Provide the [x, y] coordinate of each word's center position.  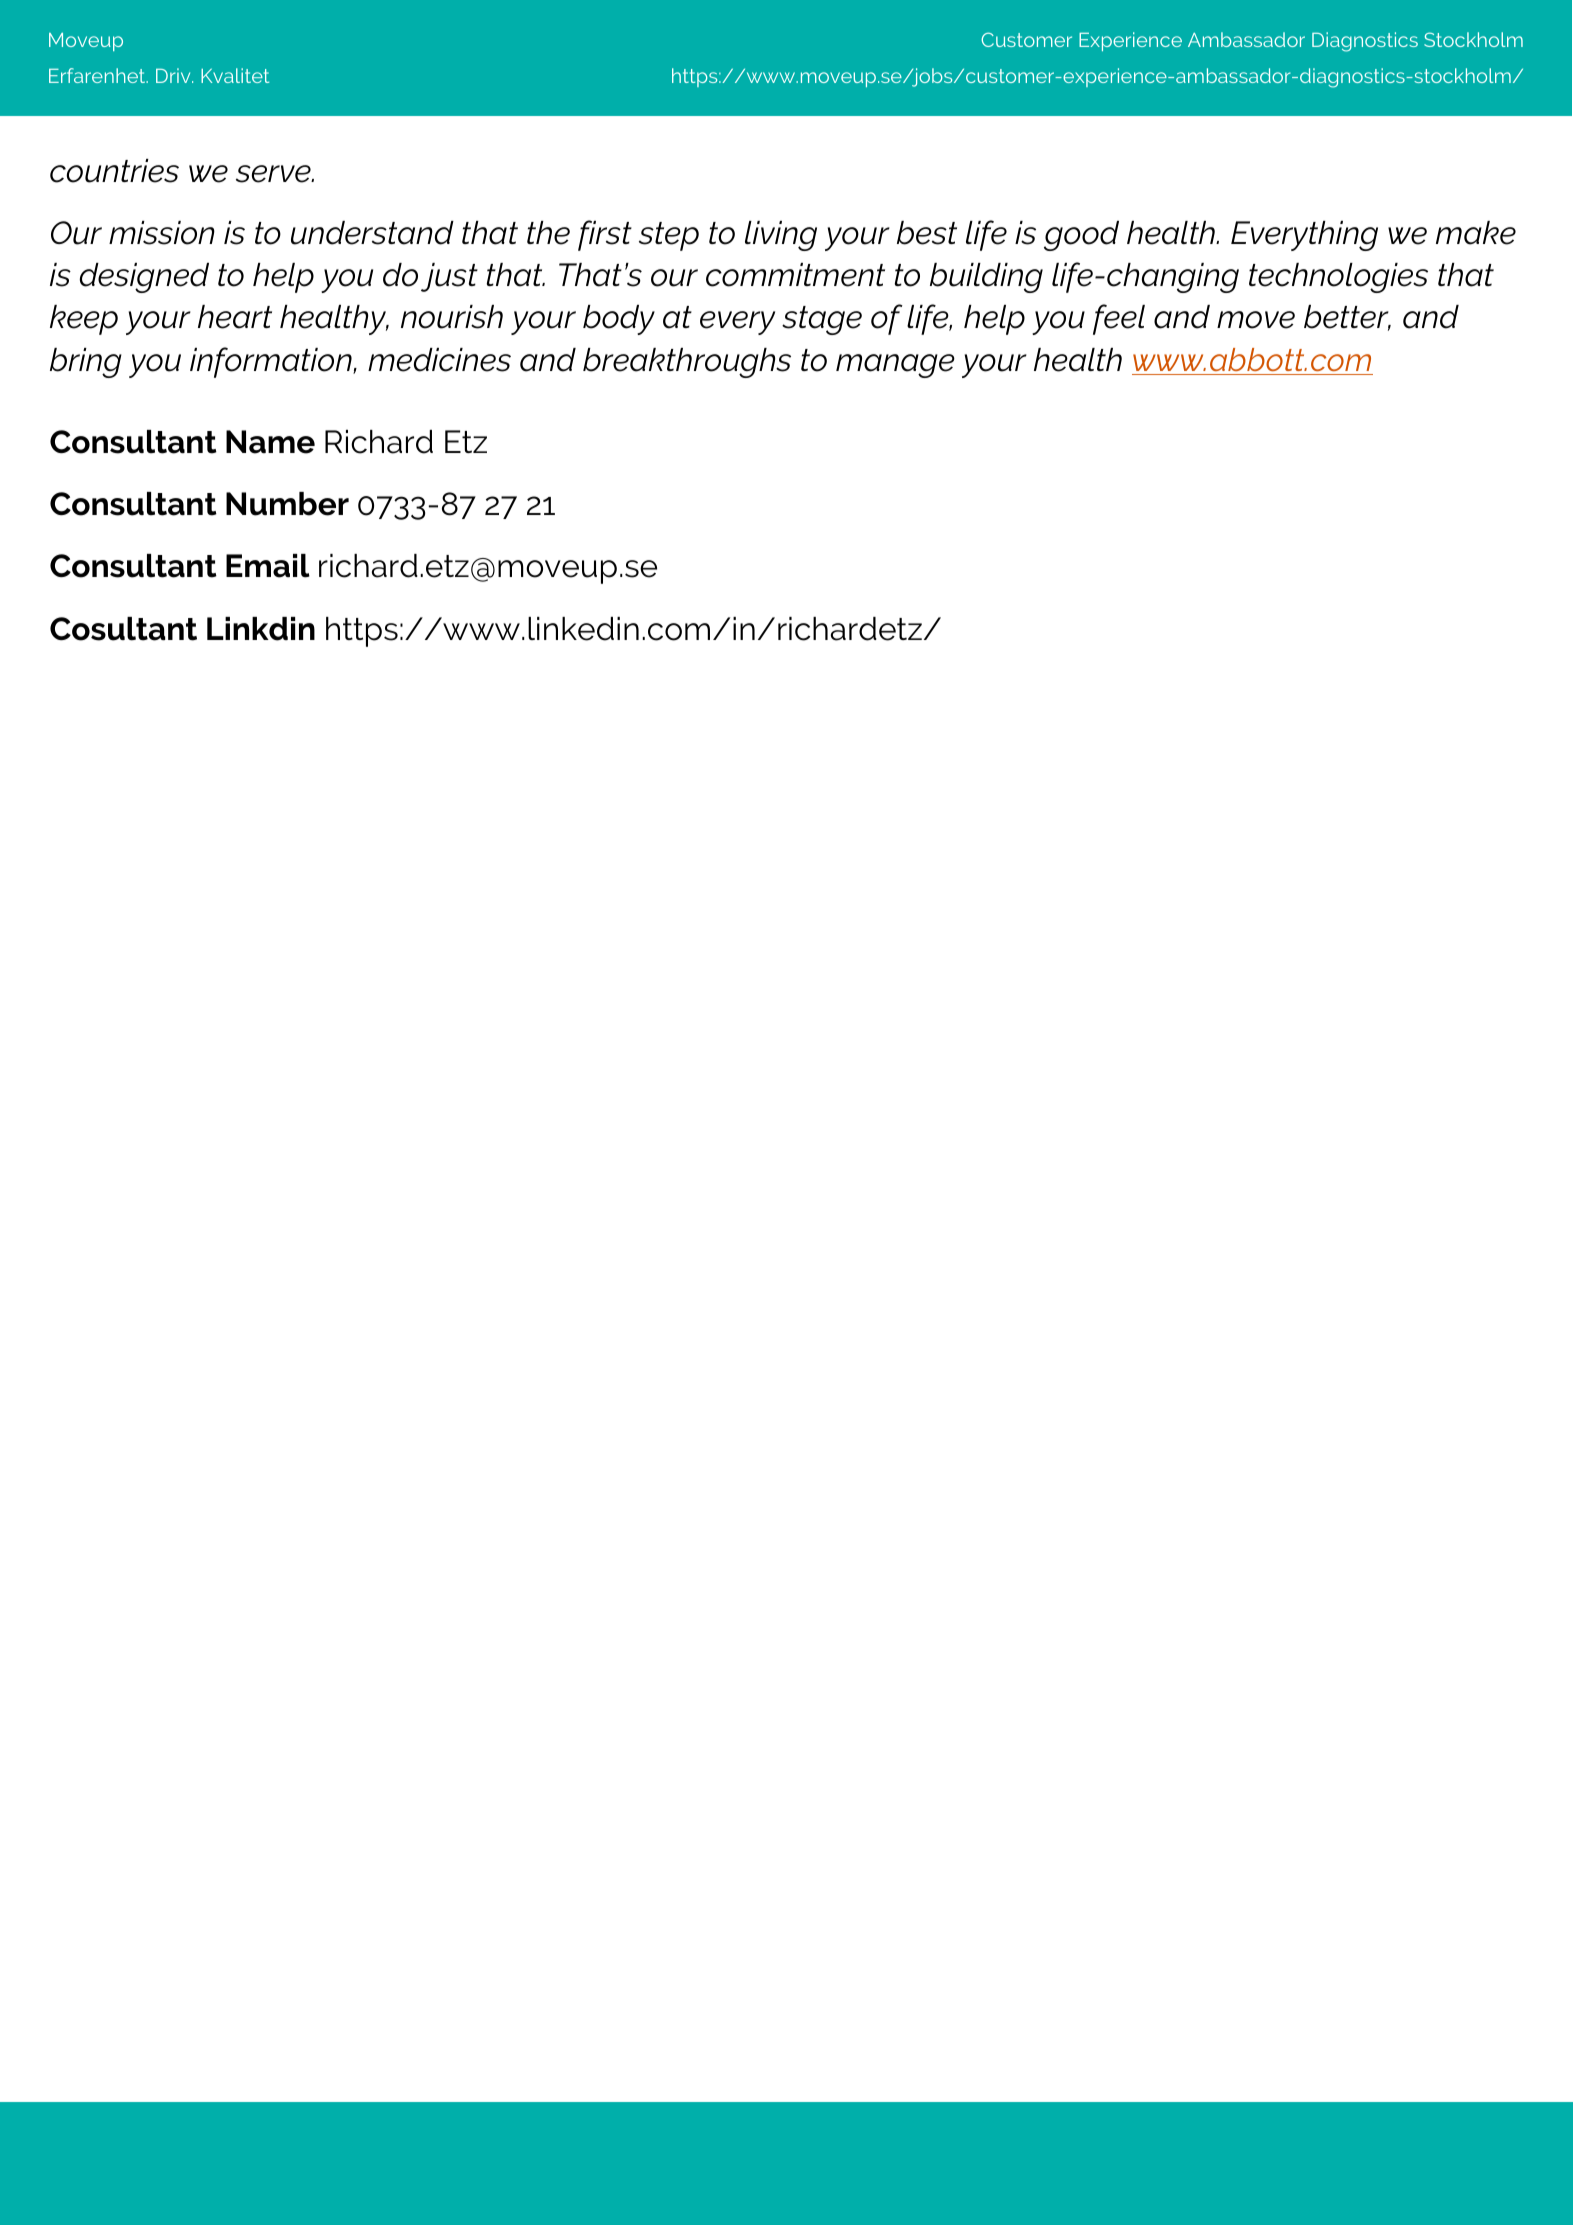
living [781, 236]
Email [268, 566]
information [272, 362]
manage [895, 366]
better [1347, 318]
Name [270, 442]
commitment [795, 275]
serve [274, 174]
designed [144, 278]
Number [287, 504]
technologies [1338, 278]
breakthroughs [687, 363]
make [1476, 233]
